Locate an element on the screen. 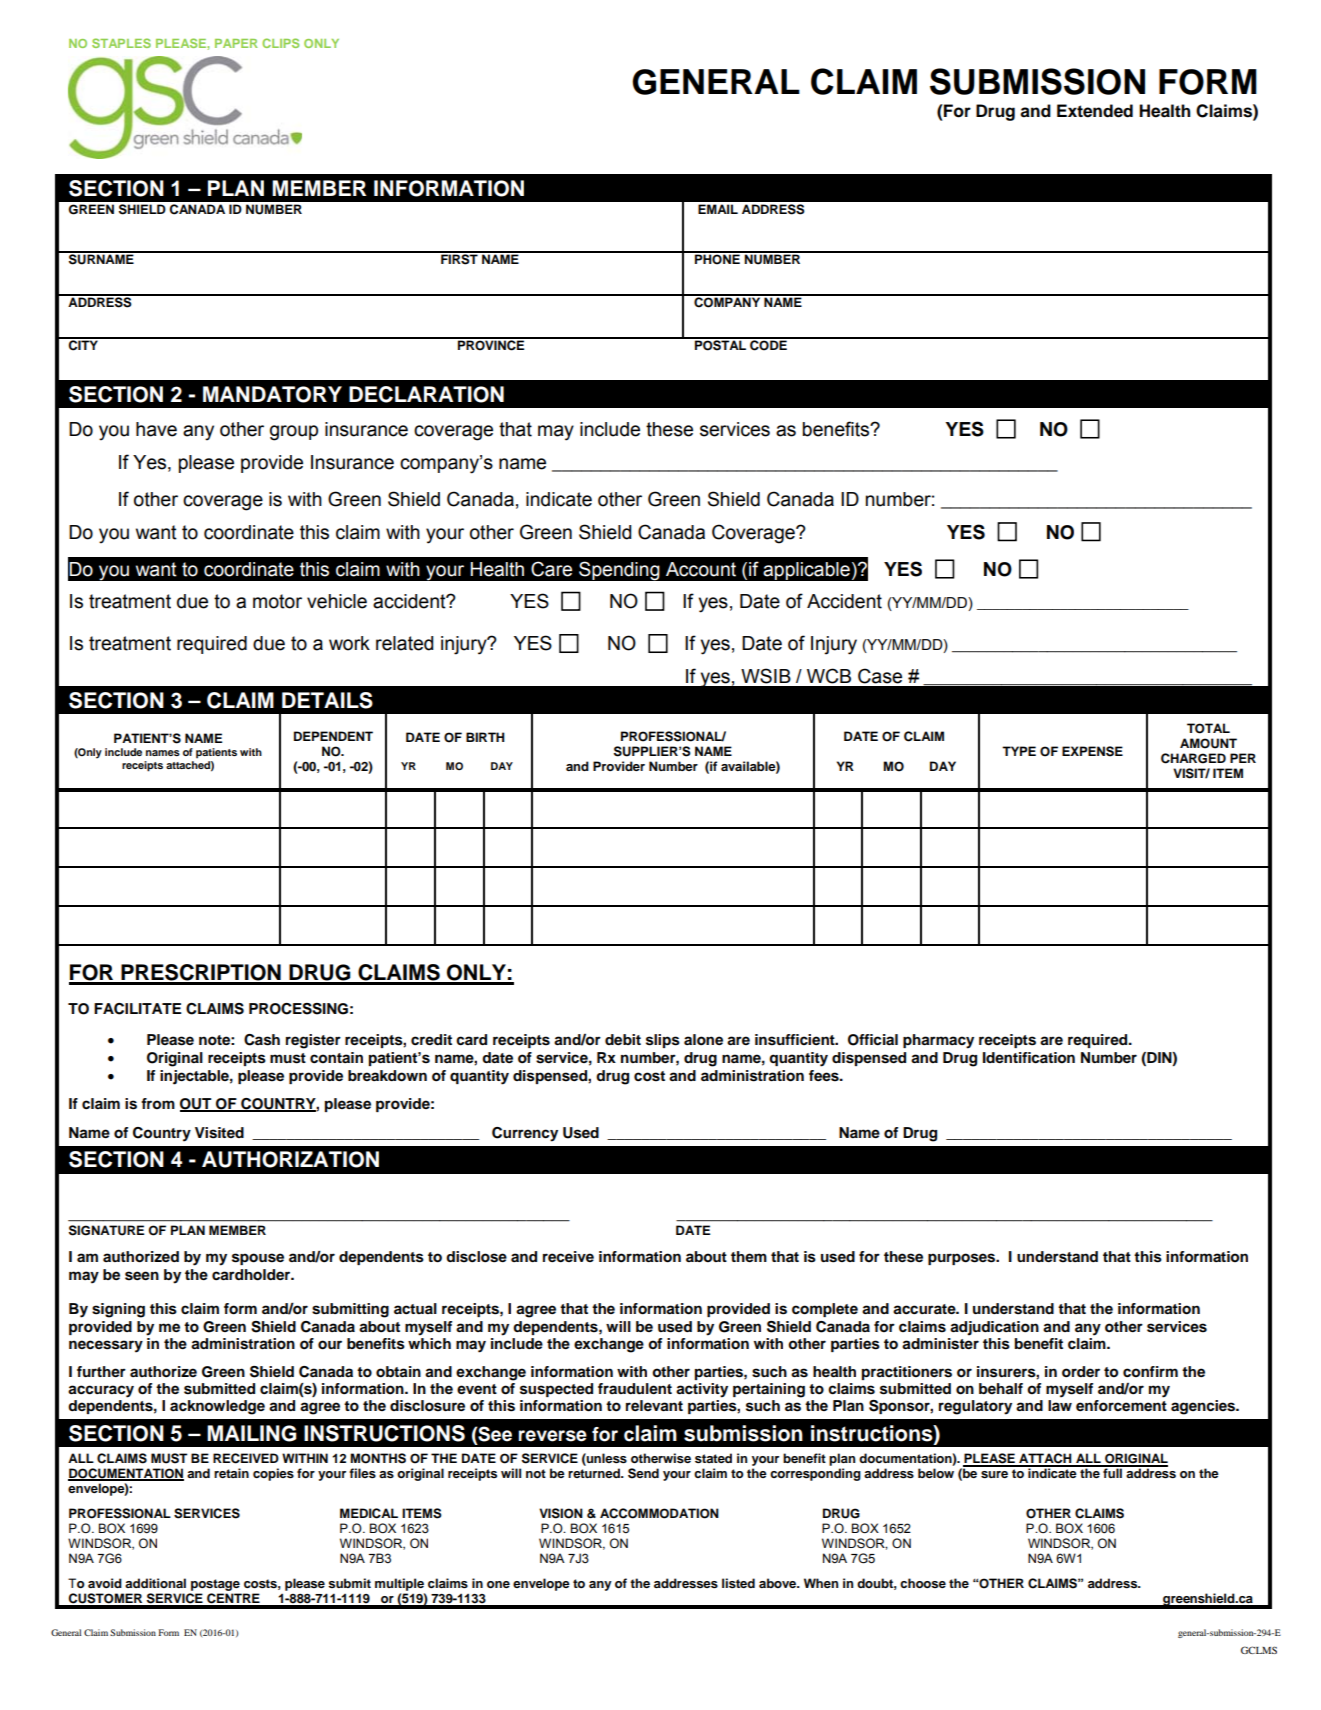 This screenshot has width=1321, height=1710. Identification is located at coordinates (1029, 1057).
